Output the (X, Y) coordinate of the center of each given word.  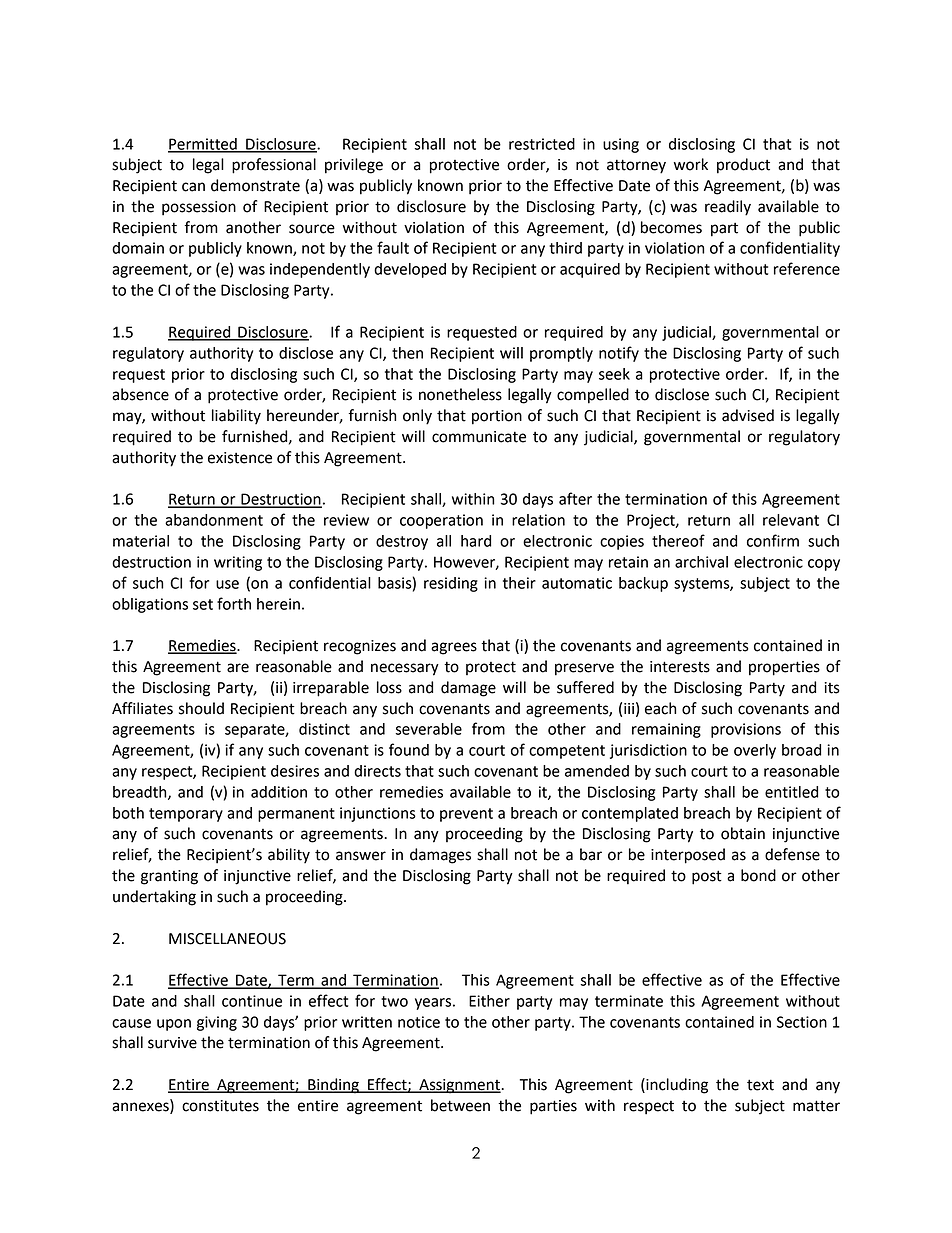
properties (784, 668)
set (203, 604)
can (193, 187)
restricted (542, 144)
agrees (454, 648)
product (743, 166)
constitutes (220, 1106)
